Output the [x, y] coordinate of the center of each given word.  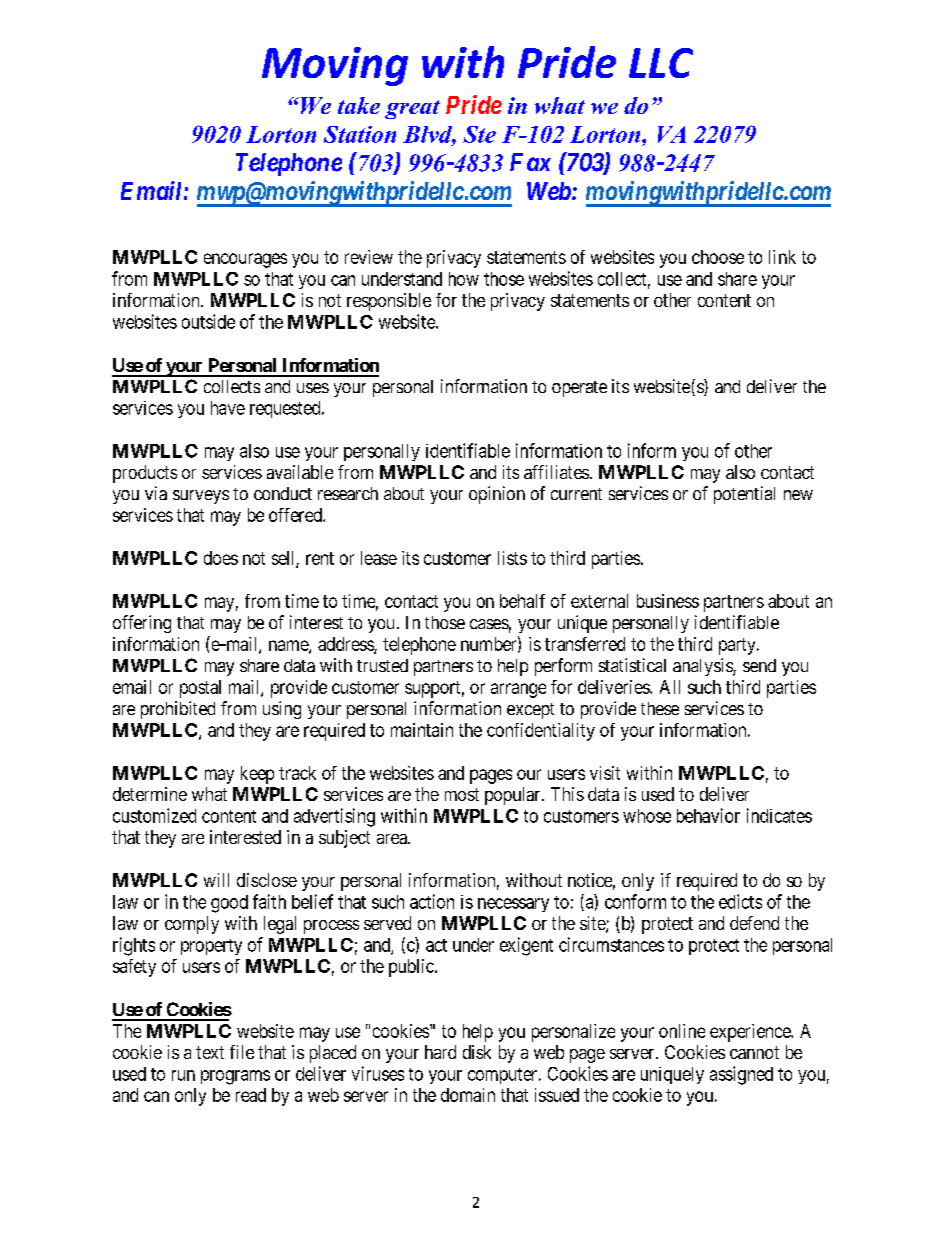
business [668, 601]
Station [360, 134]
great [412, 109]
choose [718, 257]
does [221, 558]
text [210, 1052]
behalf [522, 601]
